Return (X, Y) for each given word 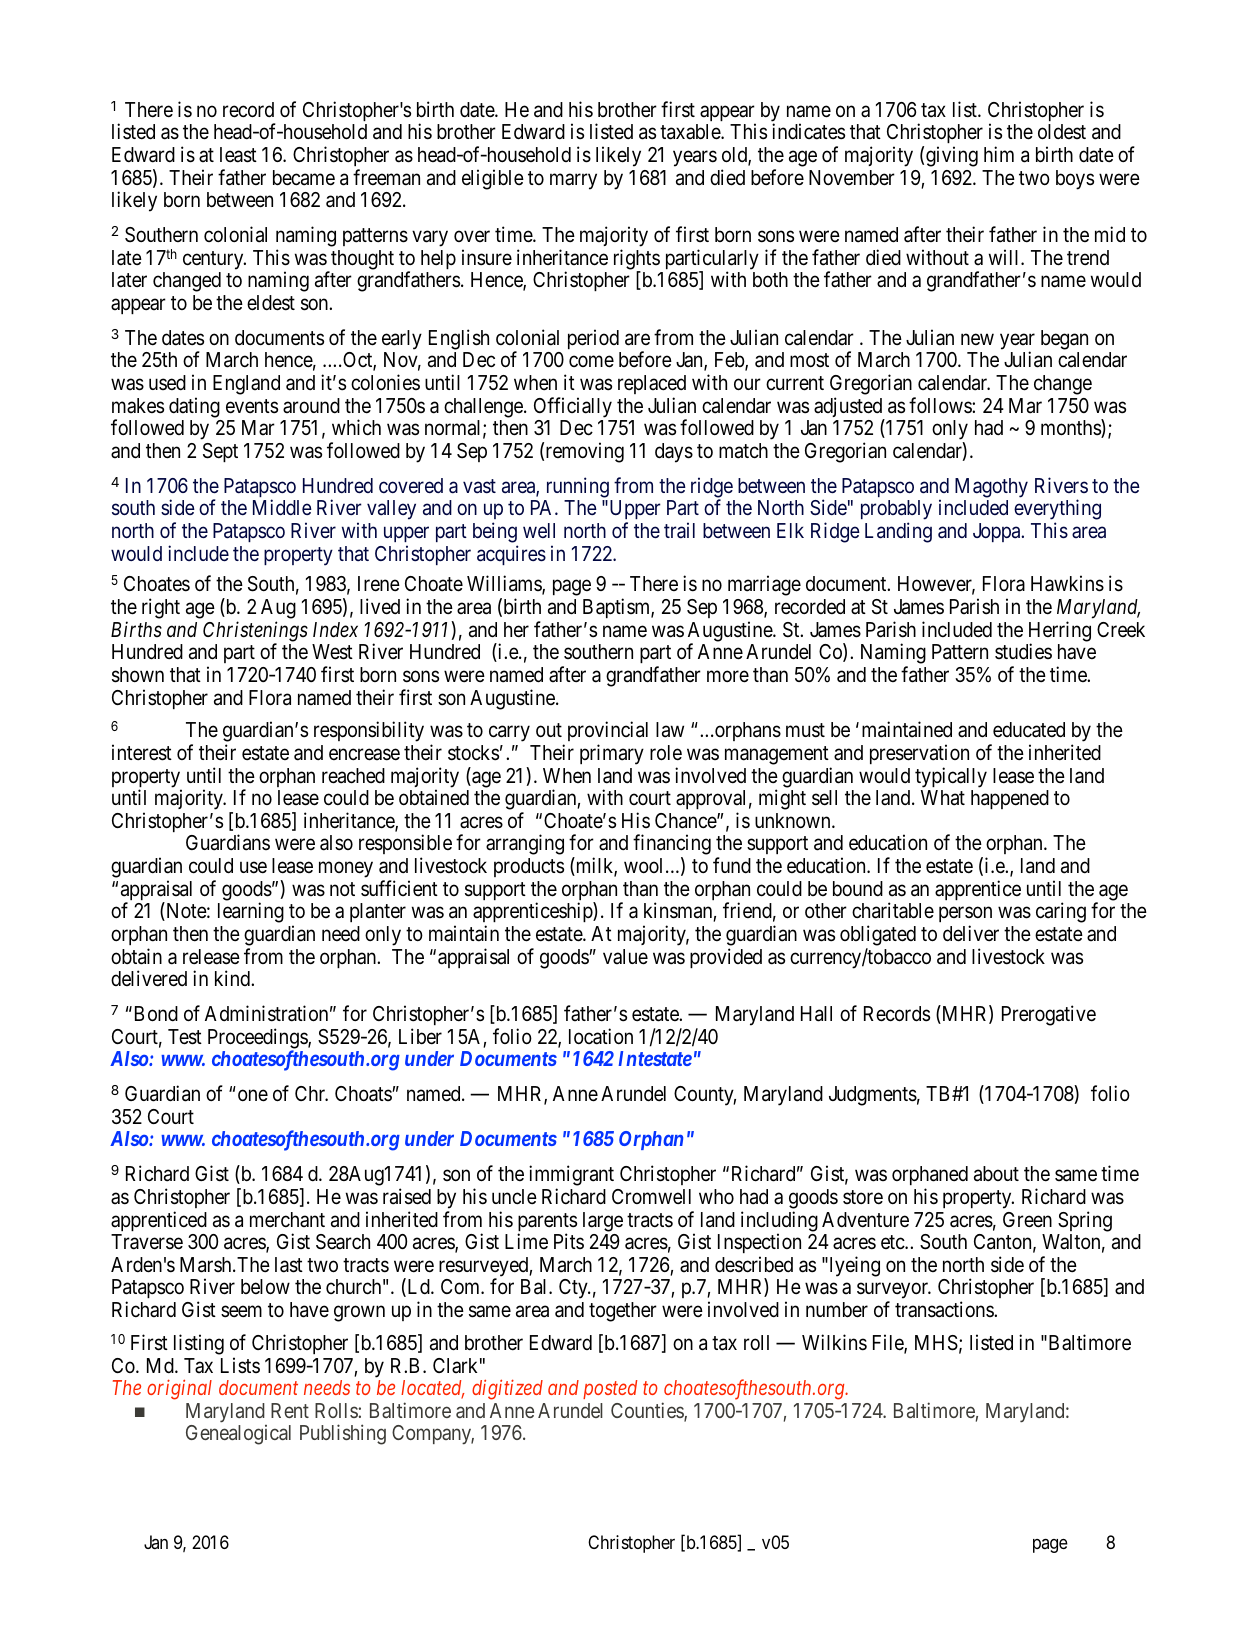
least (238, 155)
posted (610, 1389)
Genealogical (238, 1435)
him (999, 154)
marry (573, 181)
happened (1010, 799)
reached (353, 776)
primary (612, 754)
